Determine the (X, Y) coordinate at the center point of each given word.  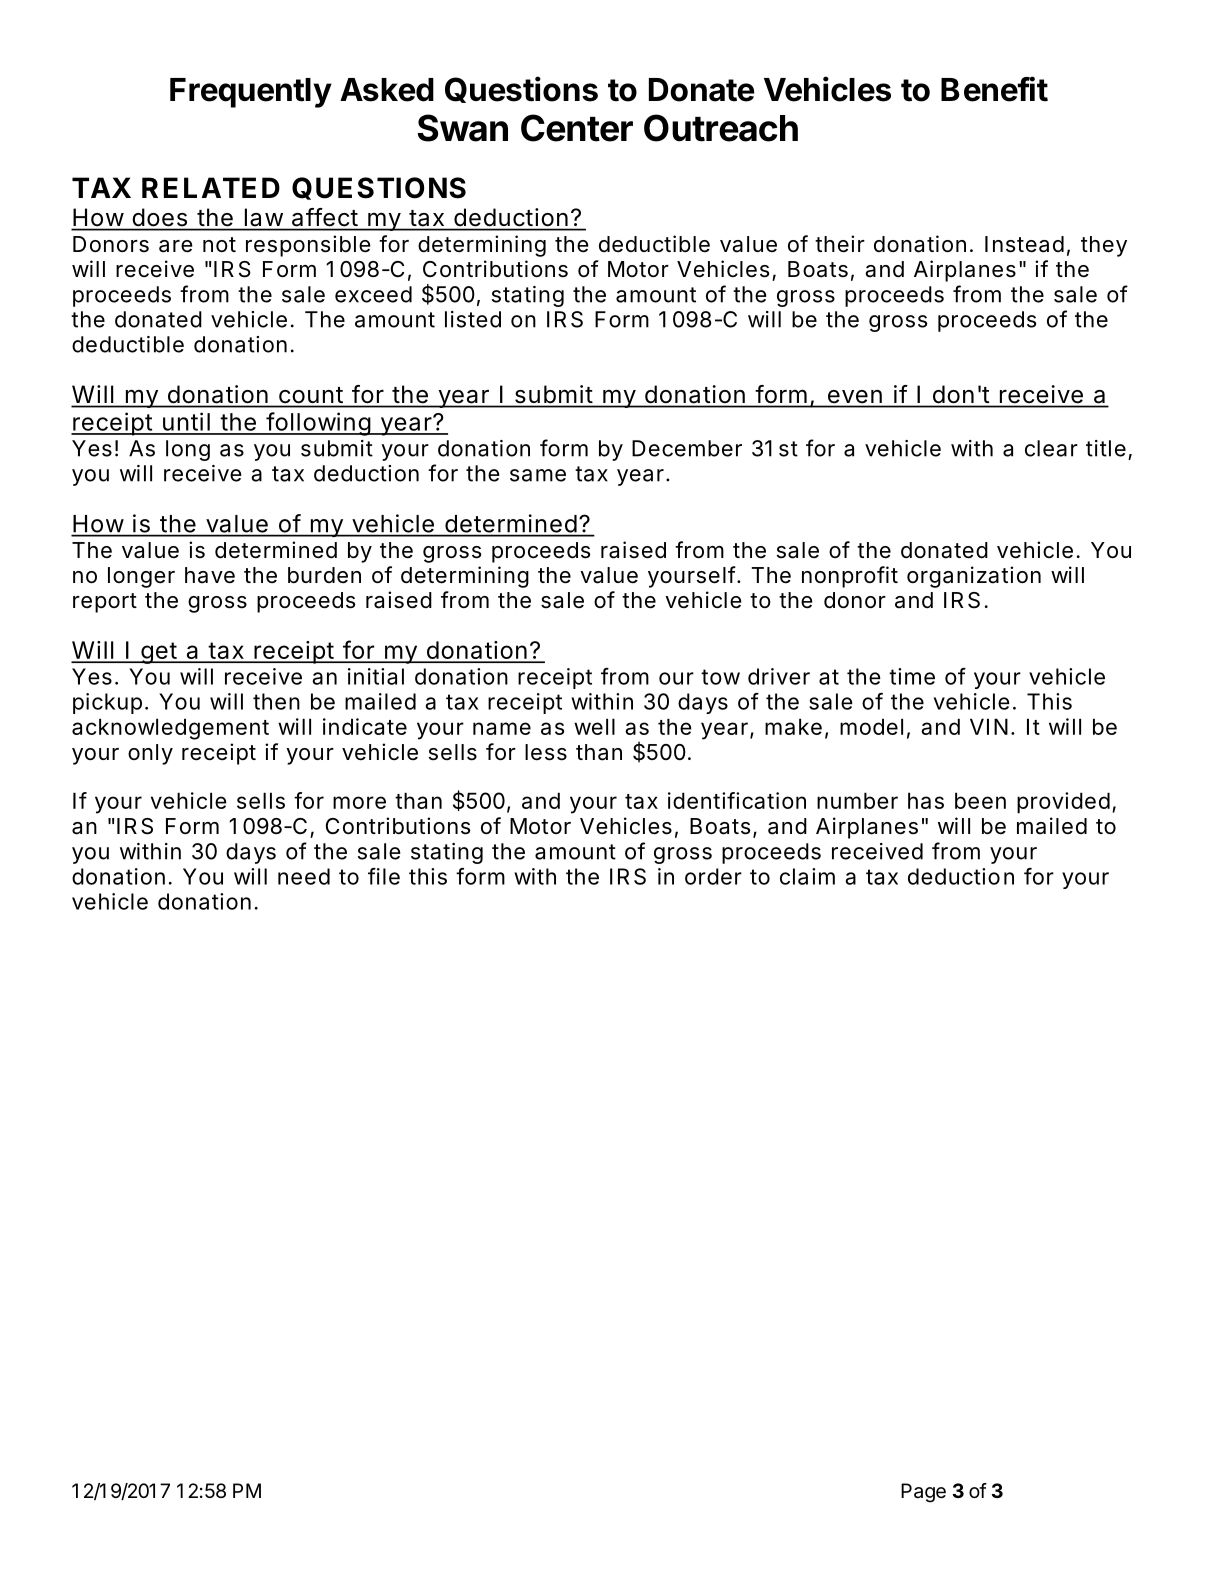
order (713, 876)
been (980, 800)
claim (807, 876)
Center (577, 128)
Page (923, 1493)
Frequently (251, 93)
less (546, 752)
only (150, 754)
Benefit (994, 89)
